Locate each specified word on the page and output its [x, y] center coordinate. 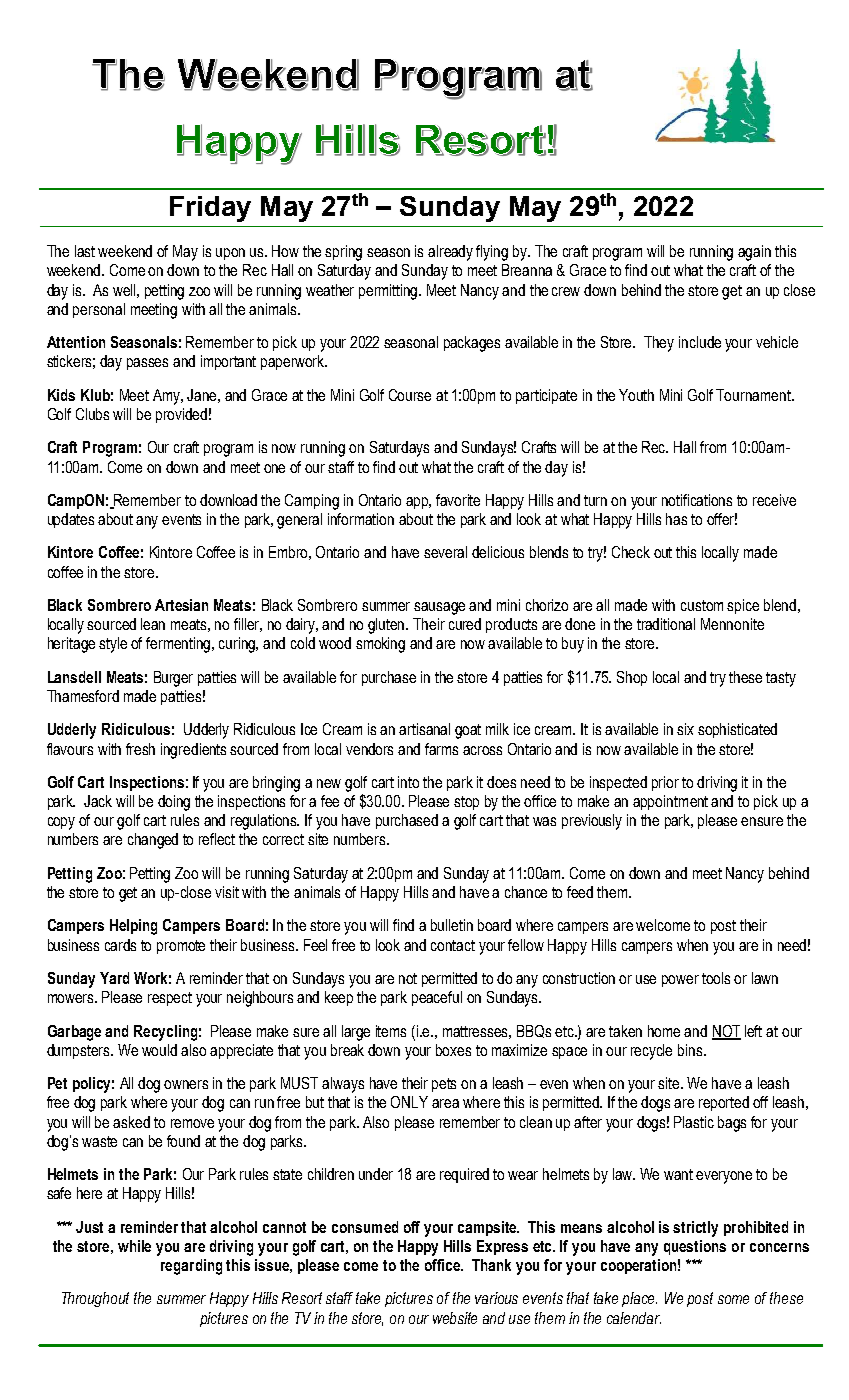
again [754, 253]
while [134, 1246]
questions [695, 1247]
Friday [210, 209]
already [450, 253]
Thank [491, 1265]
